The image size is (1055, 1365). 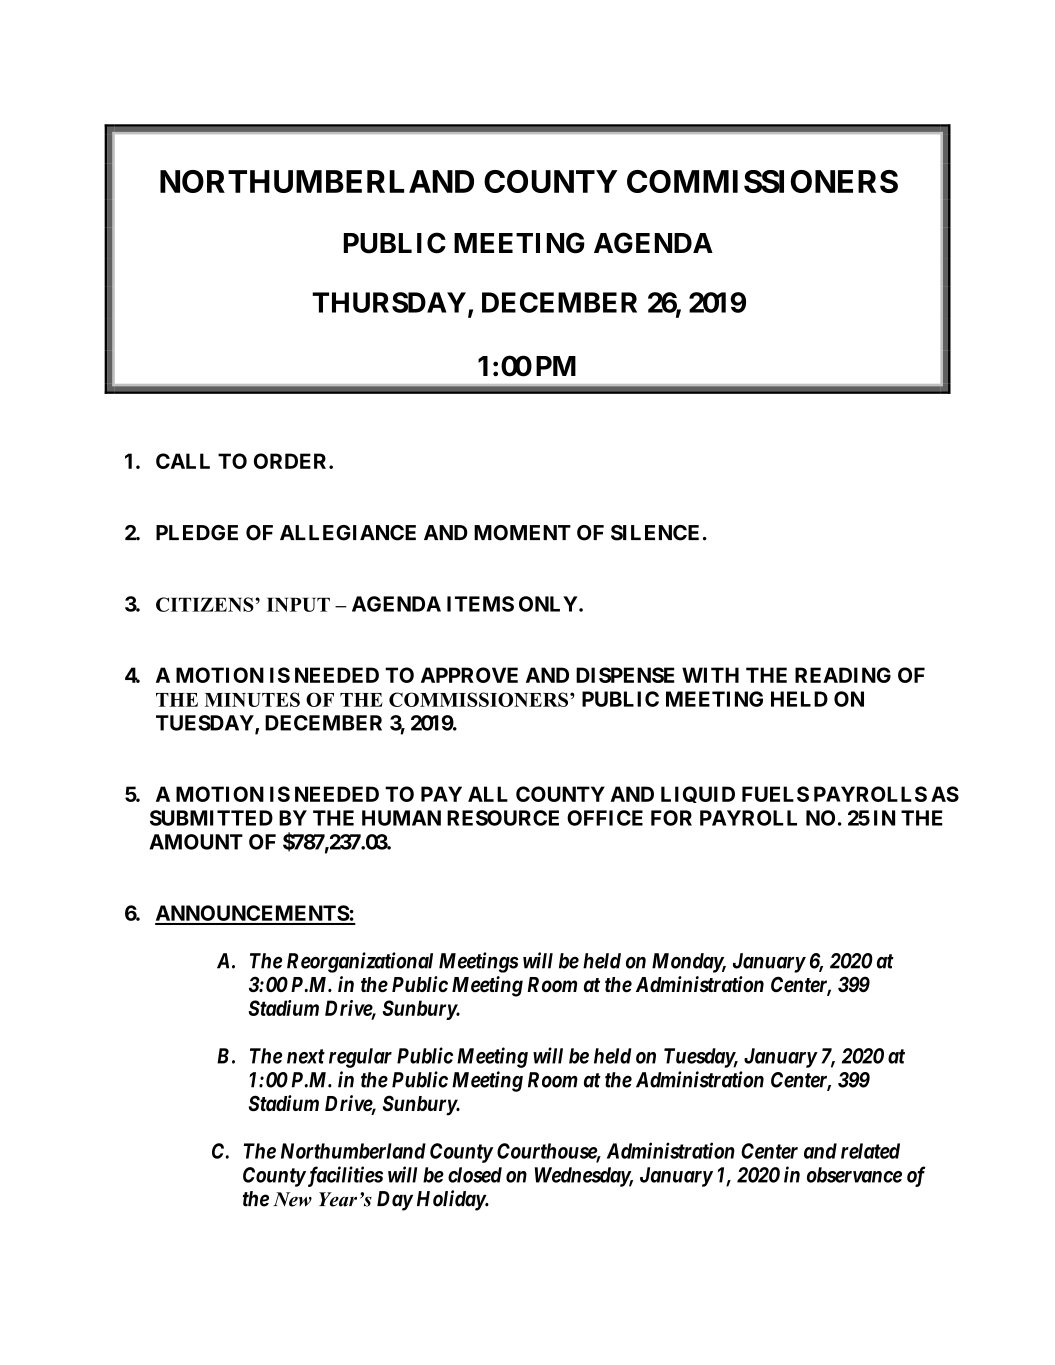 I want to click on New, so click(x=292, y=1199).
